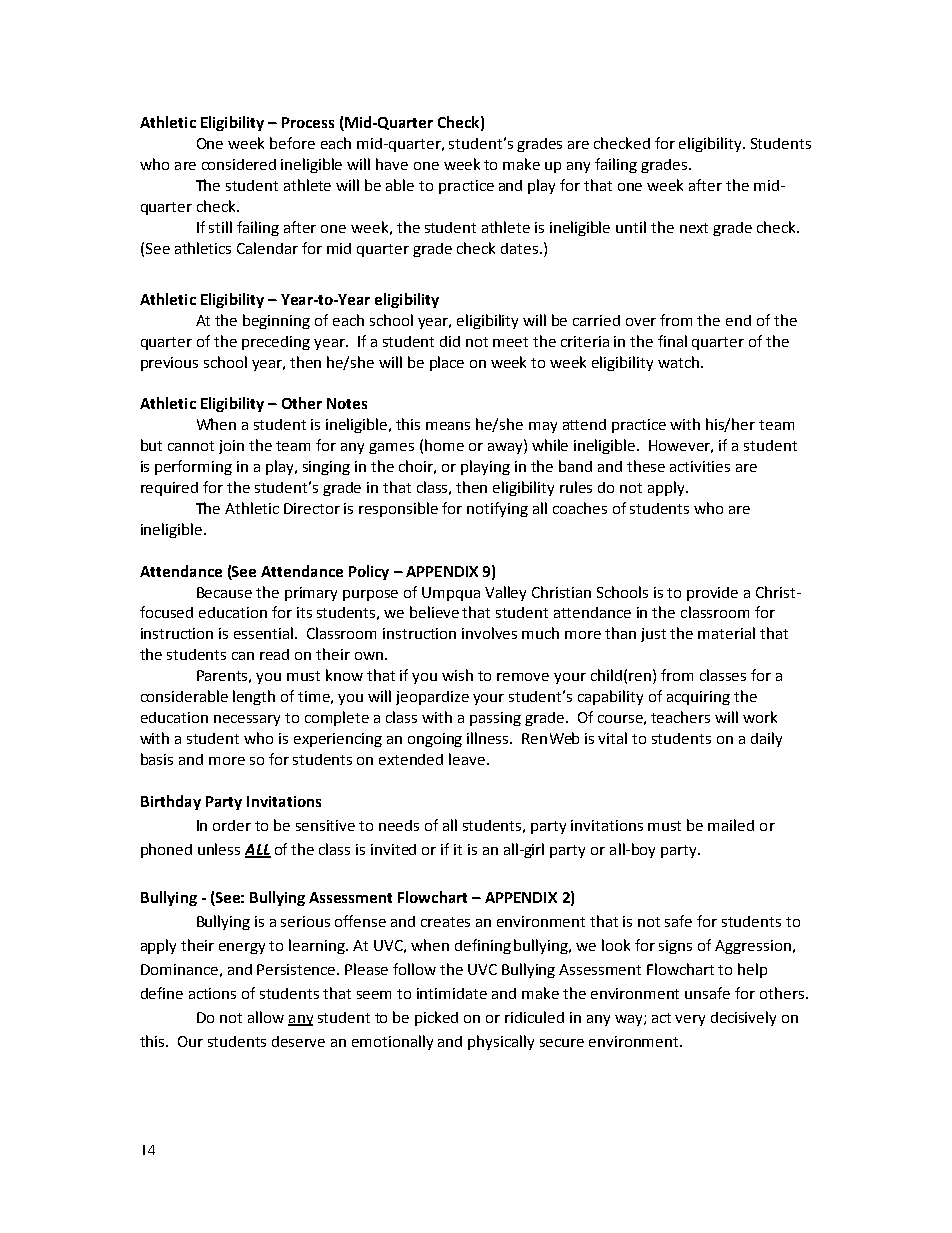 The width and height of the screenshot is (952, 1233). I want to click on have, so click(392, 164).
